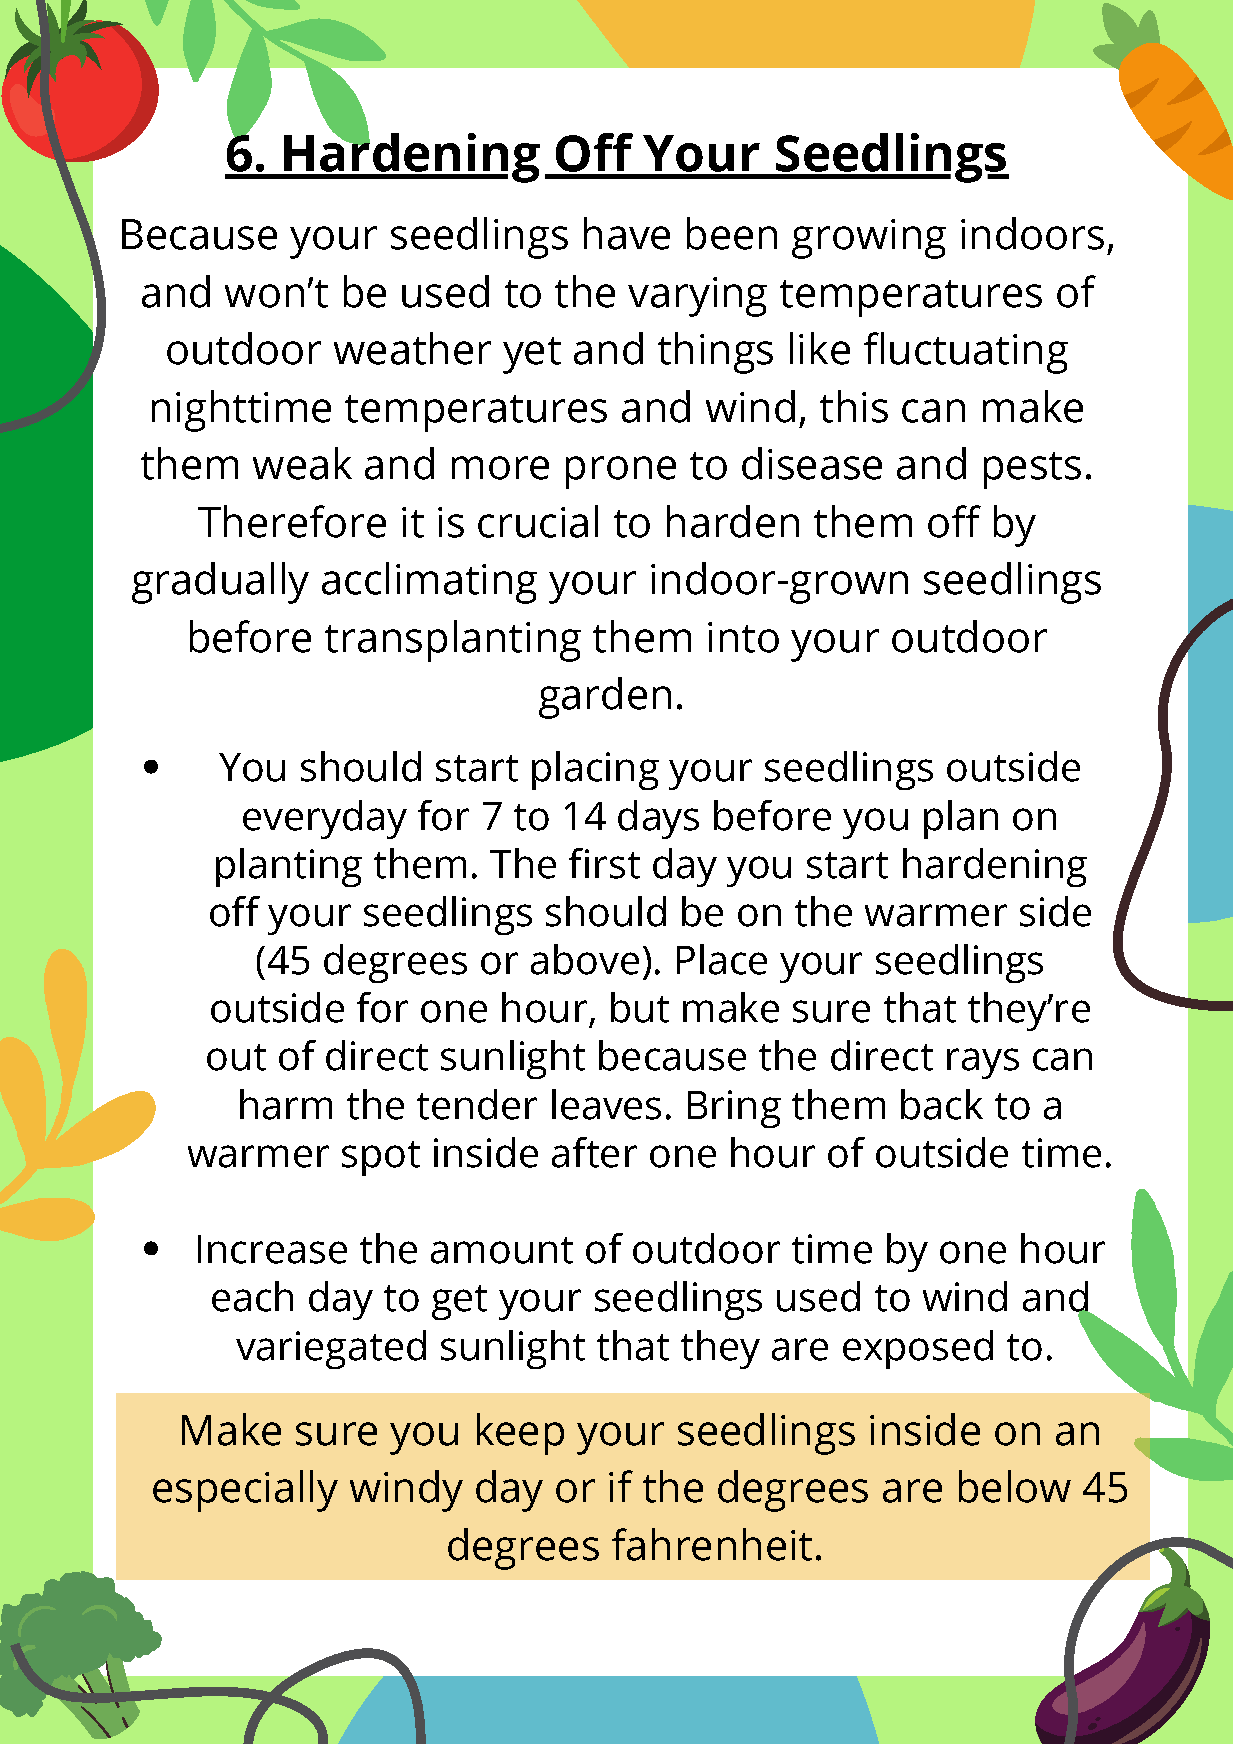 The image size is (1233, 1744). I want to click on back, so click(942, 1104).
